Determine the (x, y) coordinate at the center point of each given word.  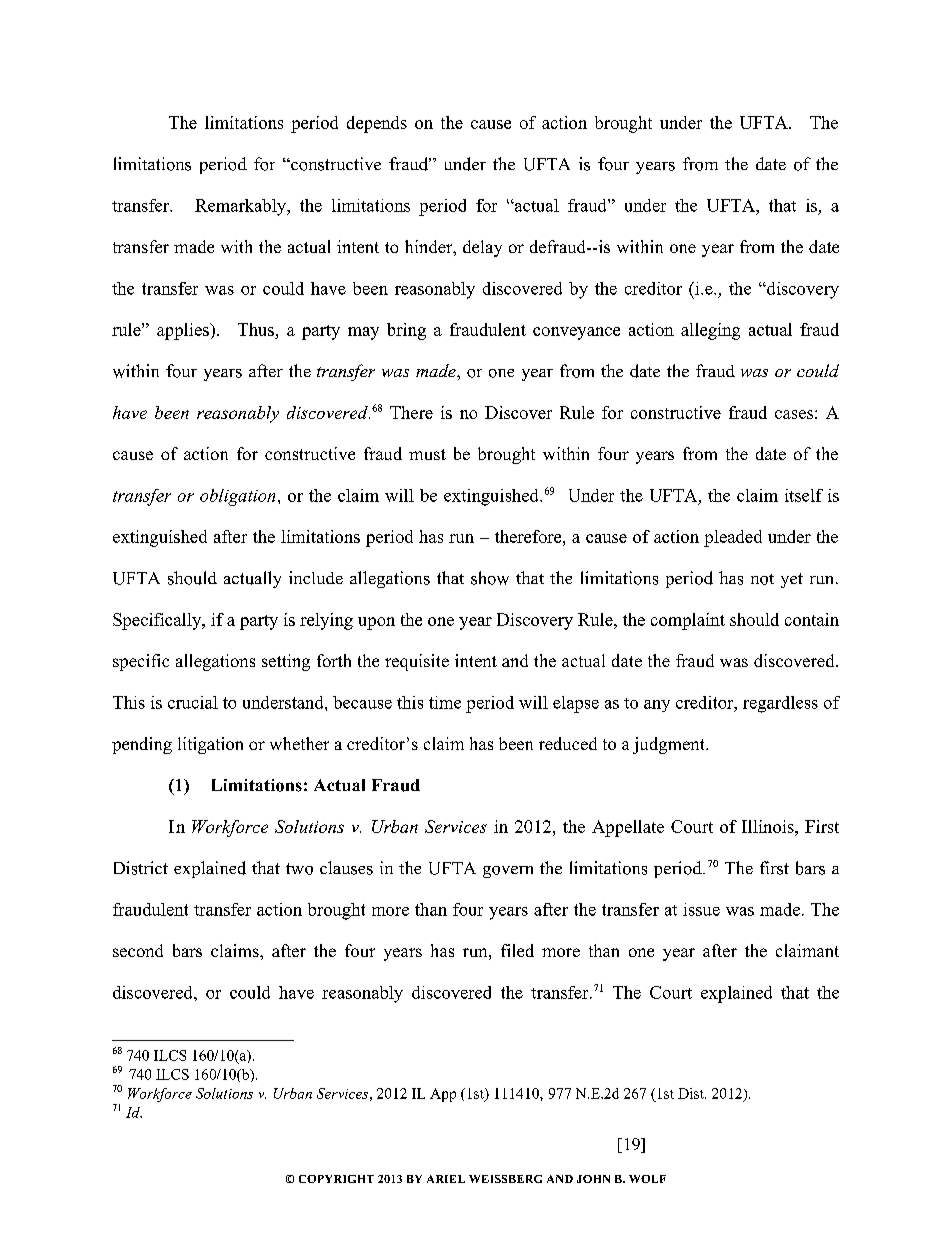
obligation (237, 497)
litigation (210, 745)
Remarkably (242, 207)
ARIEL (446, 1179)
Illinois (769, 826)
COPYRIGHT (336, 1179)
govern (508, 872)
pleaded (733, 538)
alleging (710, 331)
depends (377, 124)
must (427, 454)
